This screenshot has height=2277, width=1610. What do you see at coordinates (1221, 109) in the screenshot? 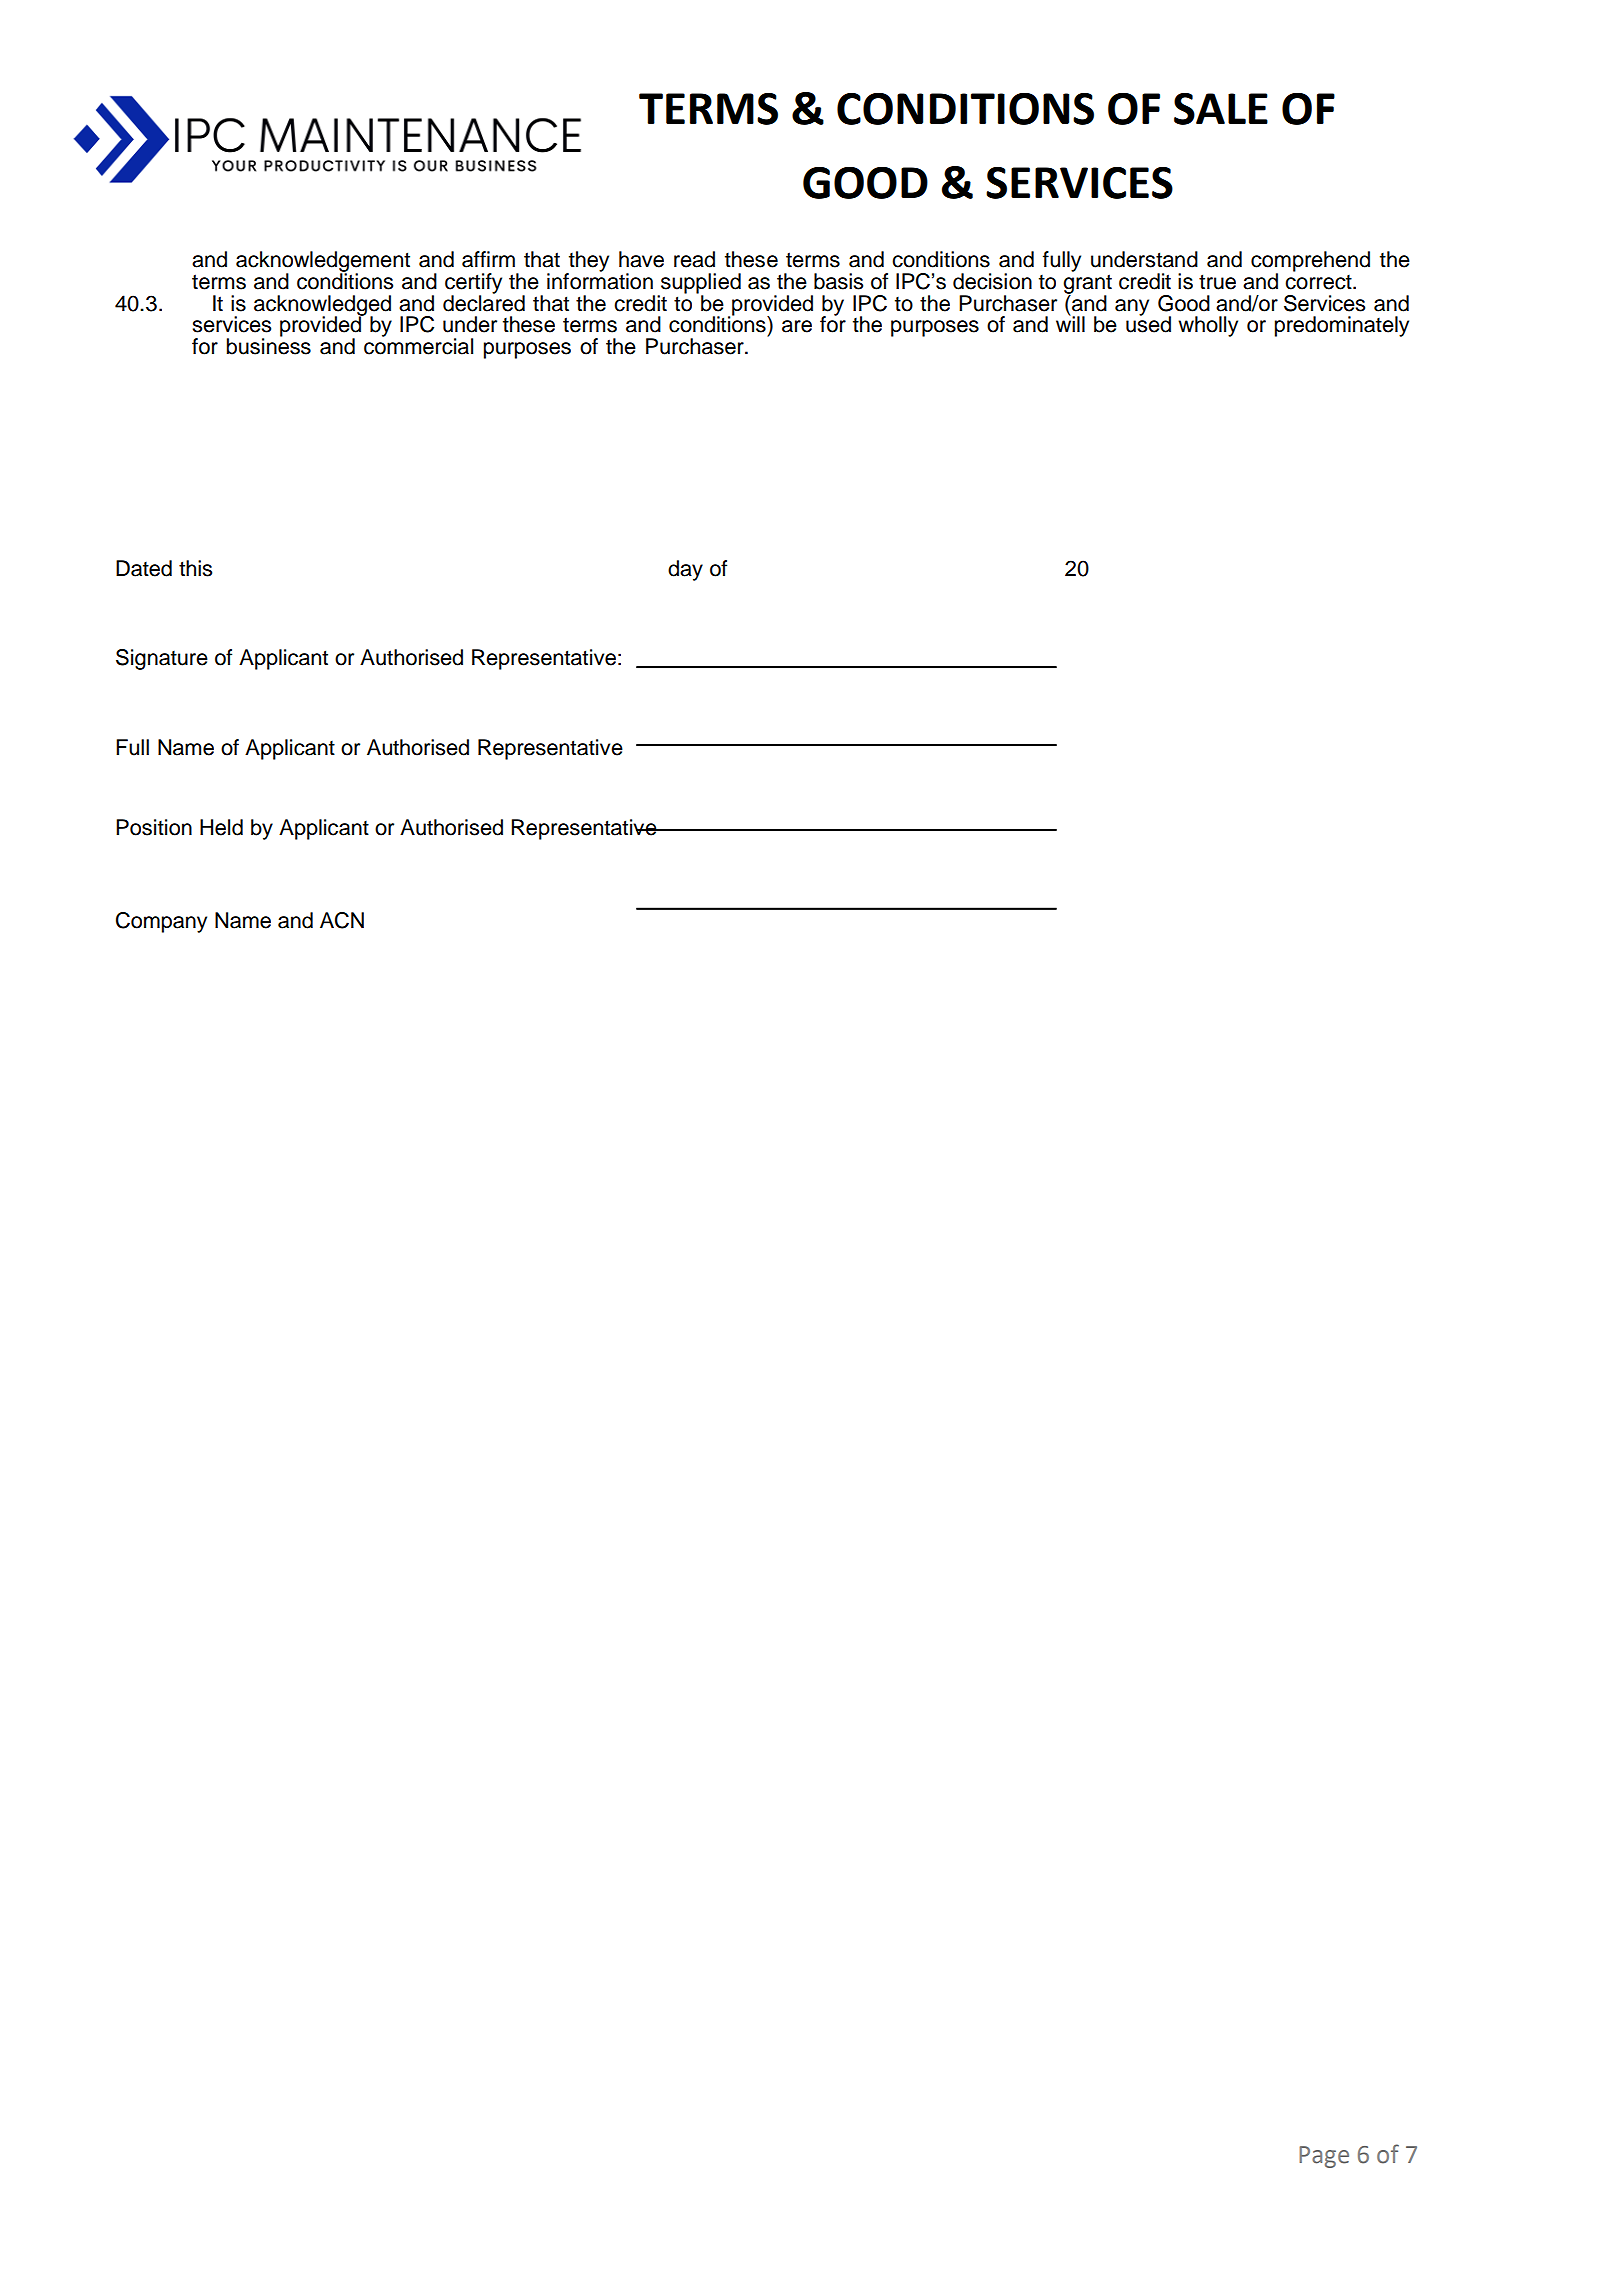
I see `SALE` at bounding box center [1221, 109].
